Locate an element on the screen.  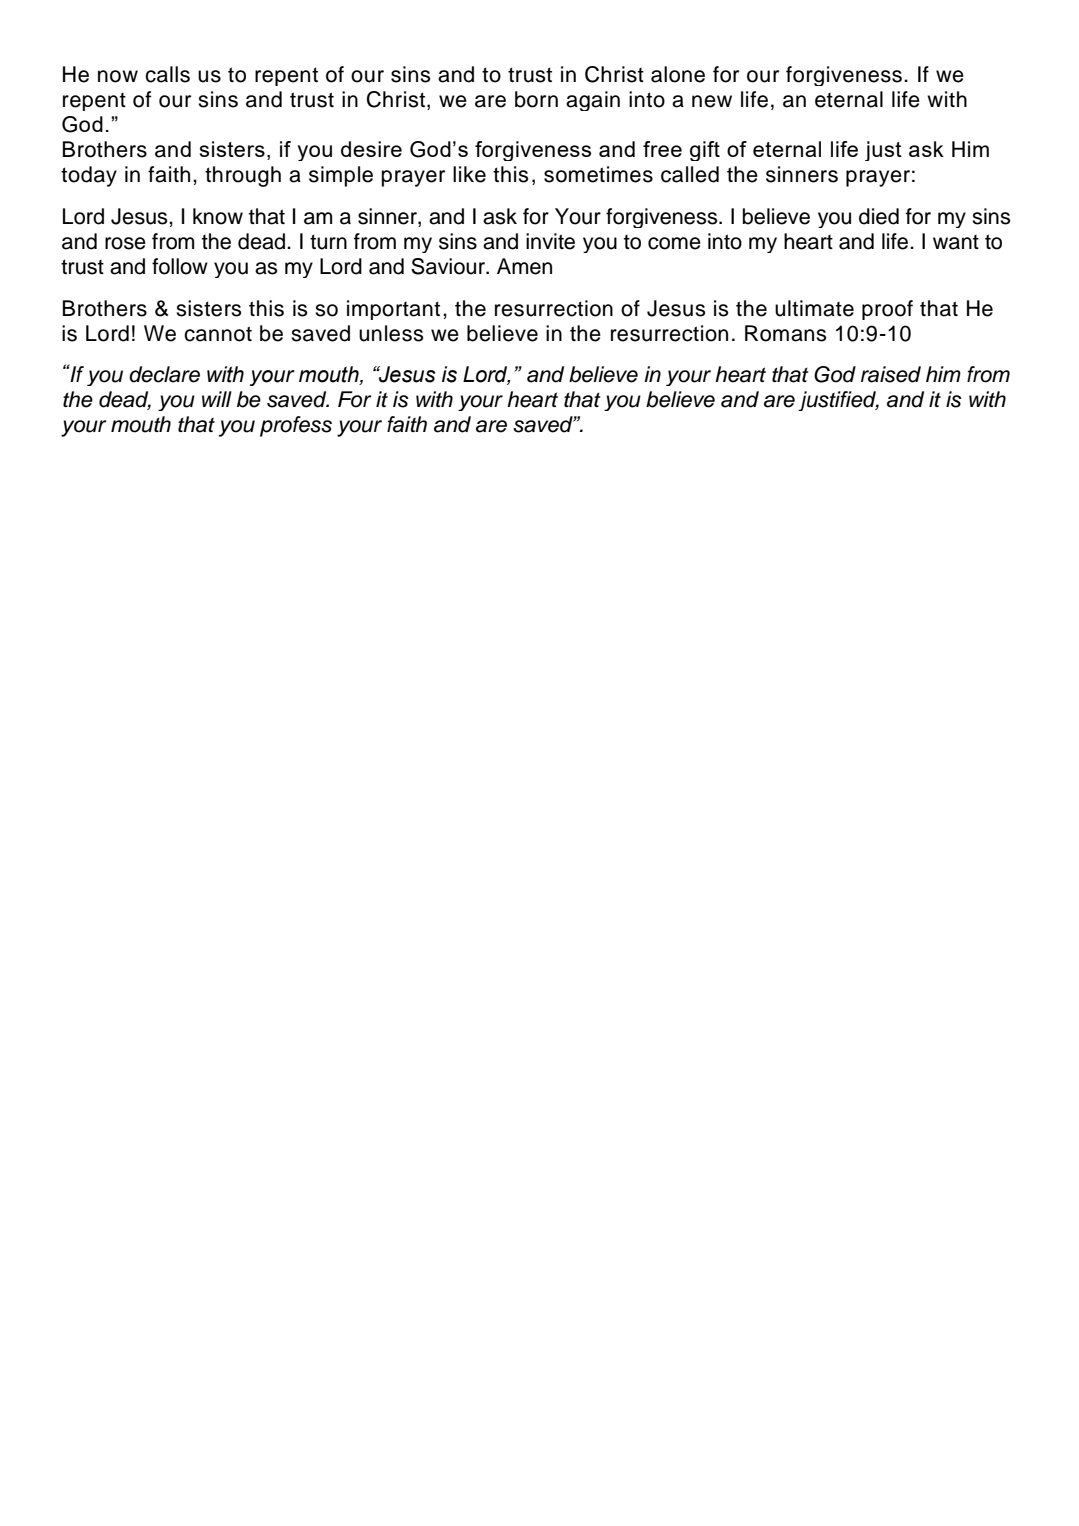
invite is located at coordinates (550, 241).
